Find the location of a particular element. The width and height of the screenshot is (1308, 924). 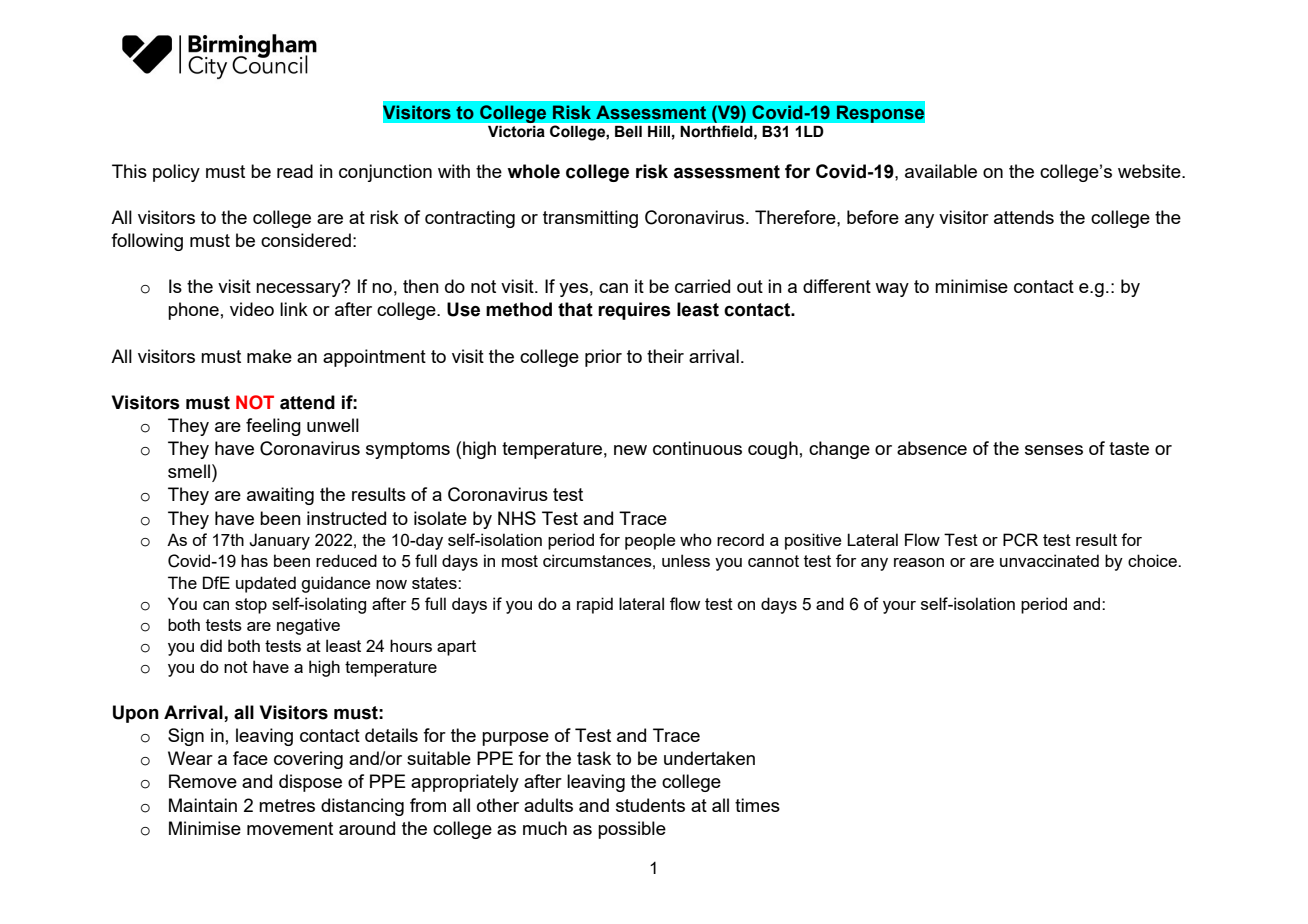

read is located at coordinates (295, 171).
